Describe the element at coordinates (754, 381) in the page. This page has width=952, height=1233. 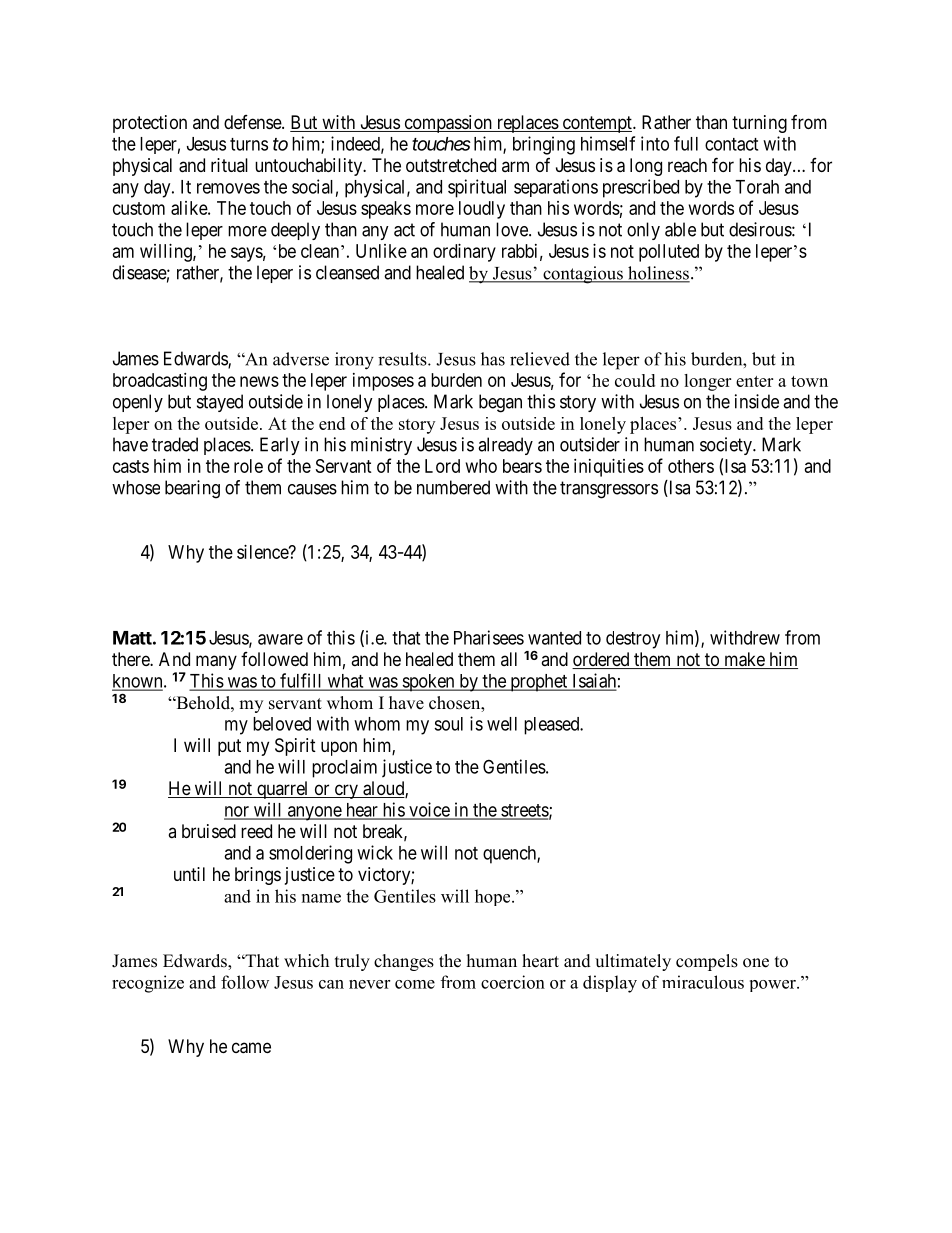
I see `enter` at that location.
